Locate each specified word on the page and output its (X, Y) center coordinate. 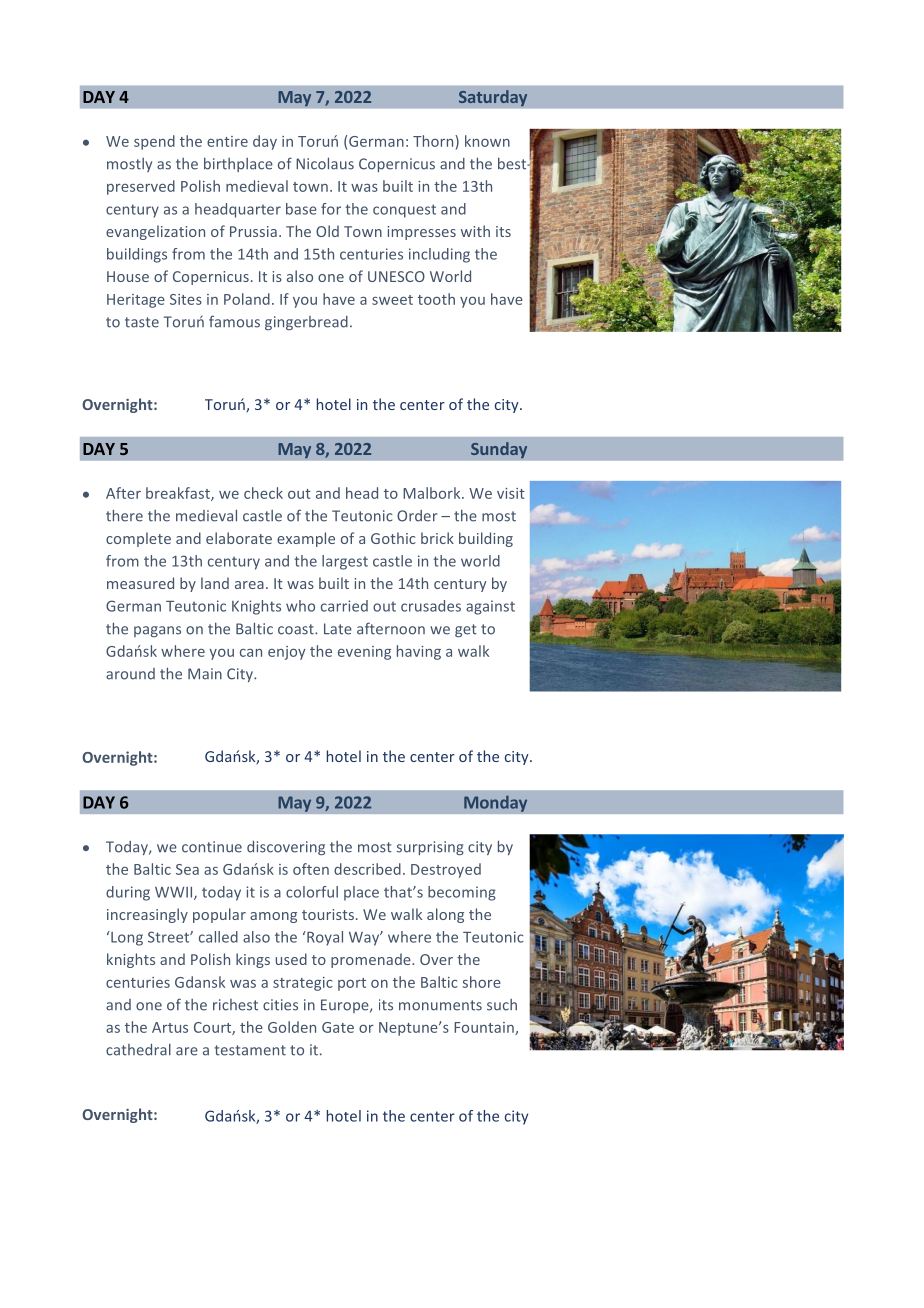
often (311, 869)
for (331, 209)
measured (140, 583)
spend (154, 142)
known (487, 141)
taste (142, 322)
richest (235, 1005)
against (490, 607)
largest (345, 562)
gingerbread (306, 323)
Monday (495, 803)
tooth (436, 299)
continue (212, 847)
